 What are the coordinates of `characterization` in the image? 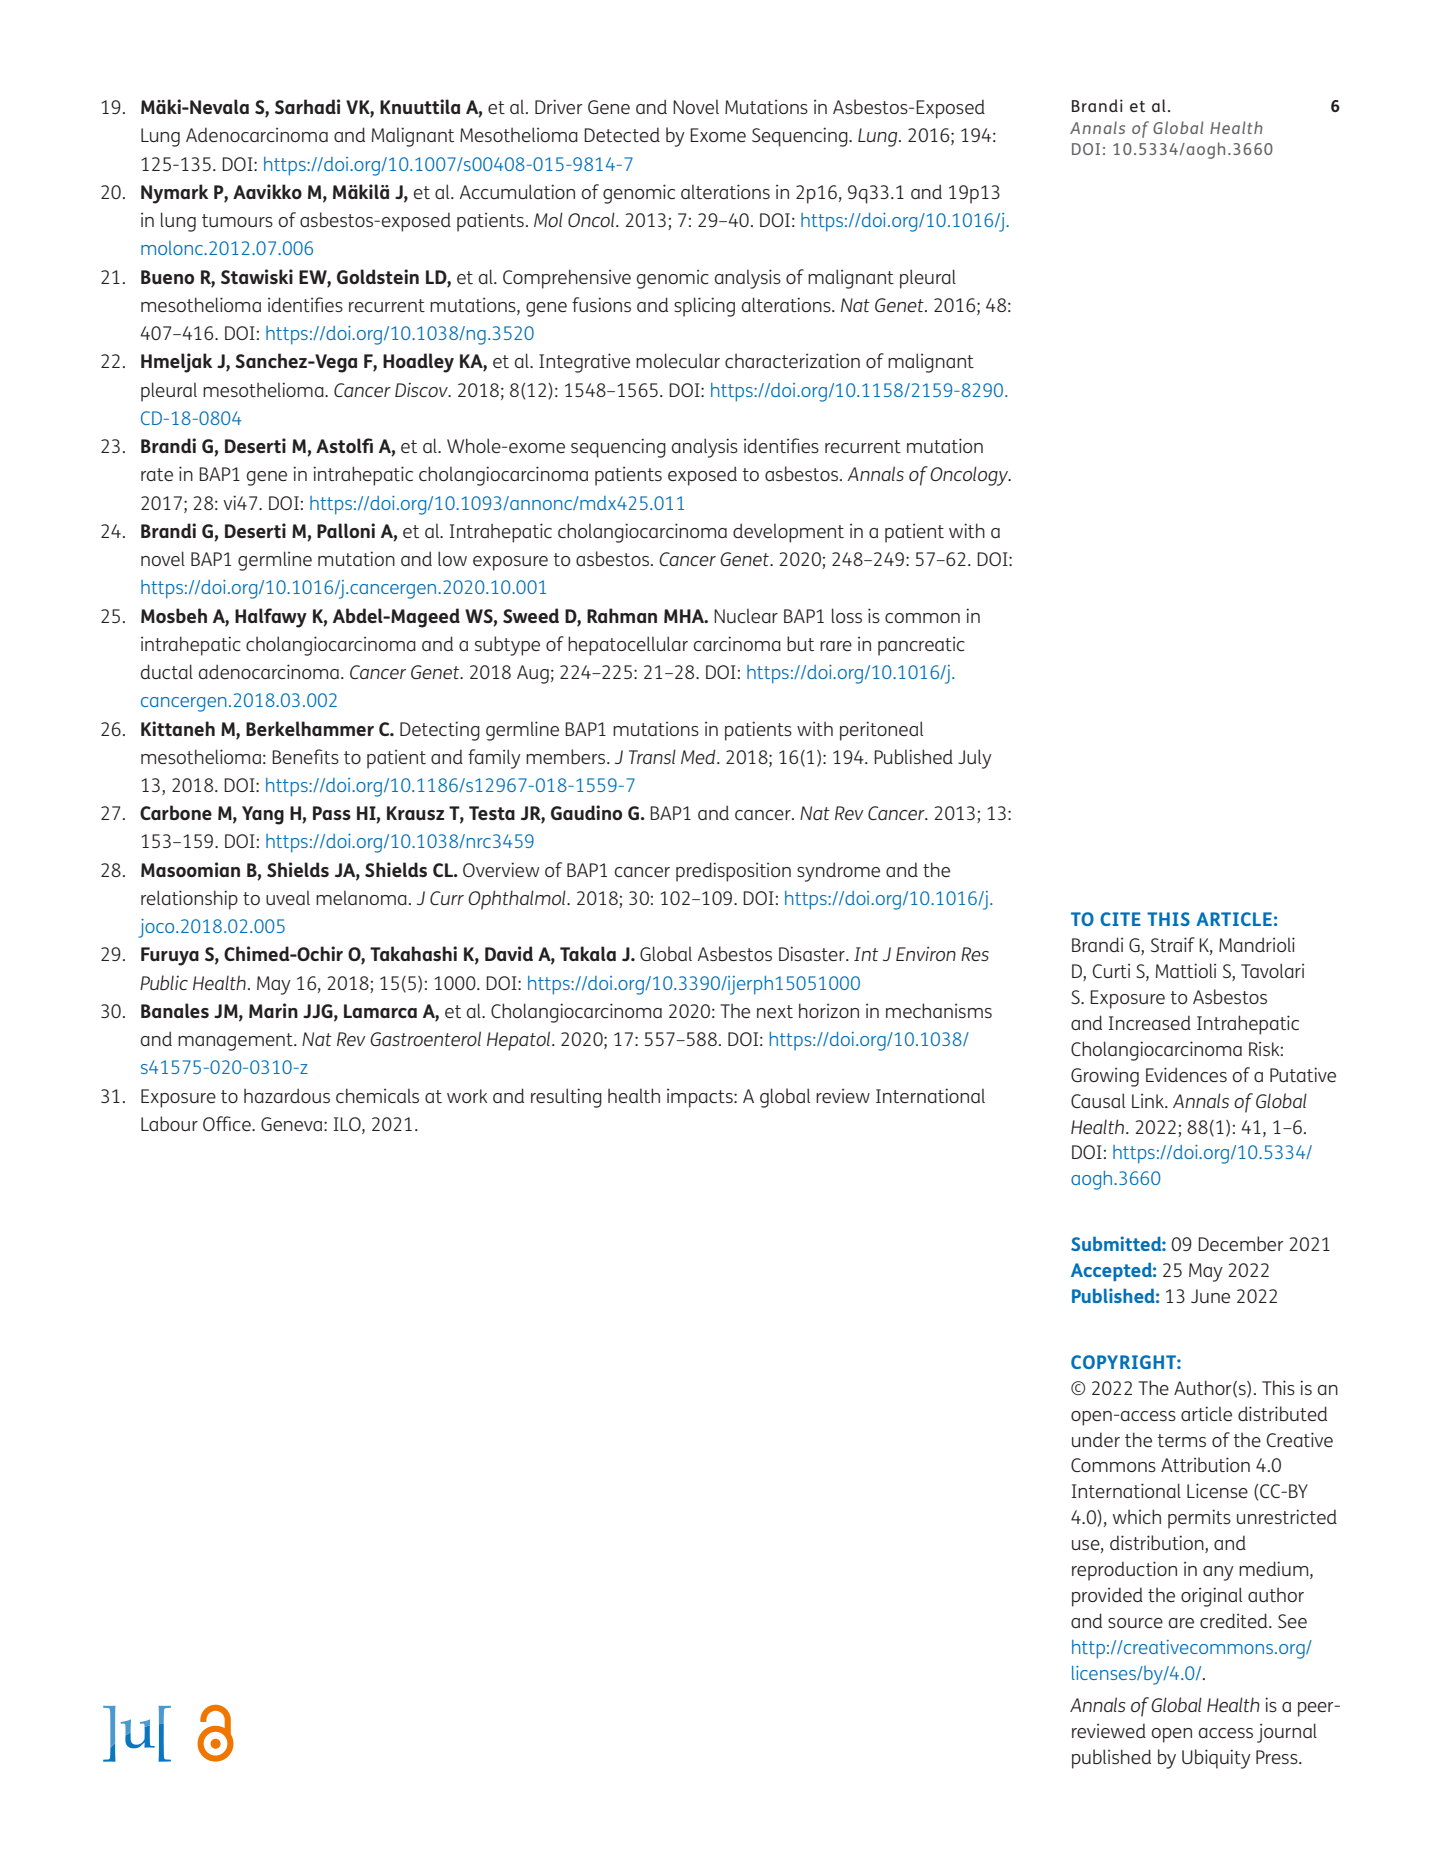 It's located at (792, 360).
